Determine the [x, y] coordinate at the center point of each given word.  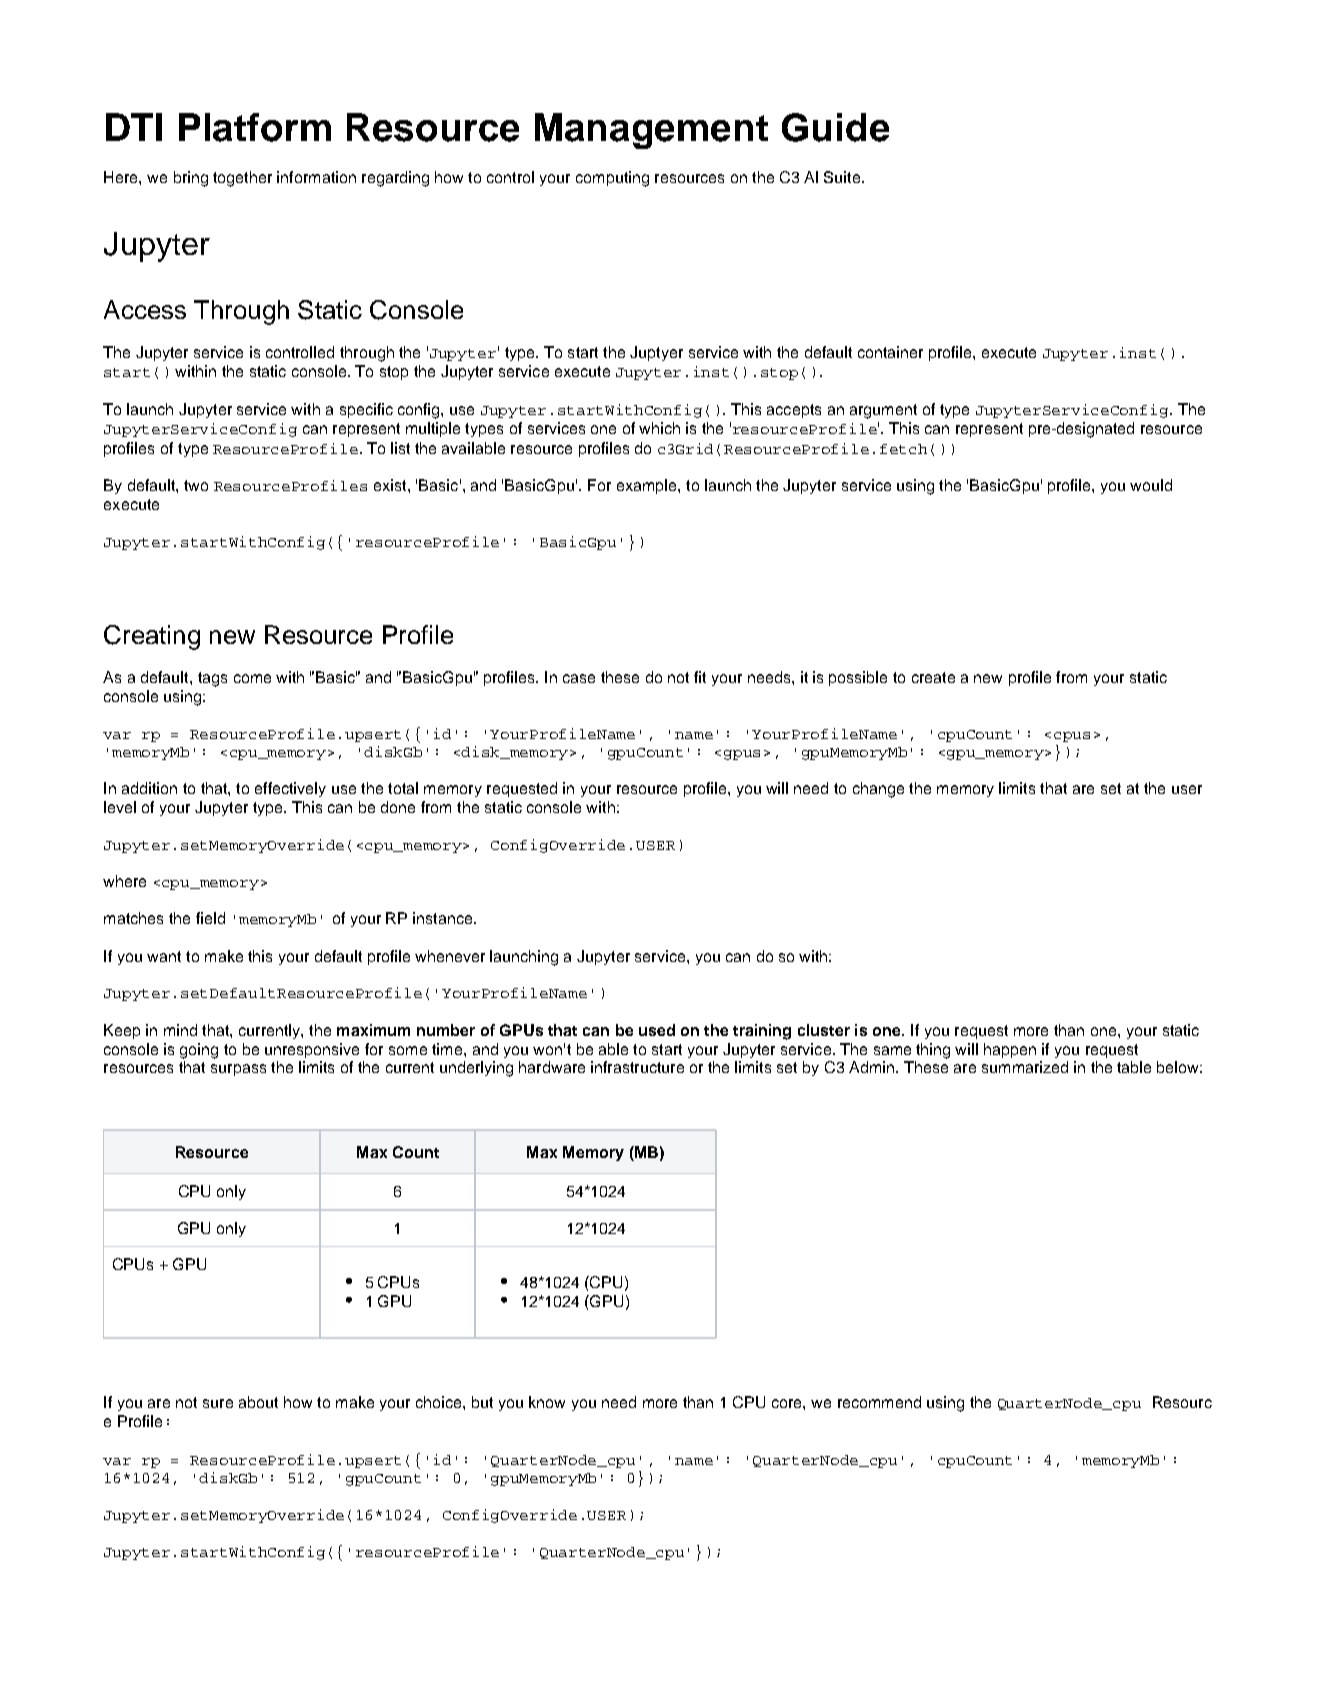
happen [1010, 1050]
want [164, 956]
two [196, 485]
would [1151, 485]
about [258, 1402]
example [648, 486]
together [242, 179]
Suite [843, 177]
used [657, 1030]
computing [612, 179]
